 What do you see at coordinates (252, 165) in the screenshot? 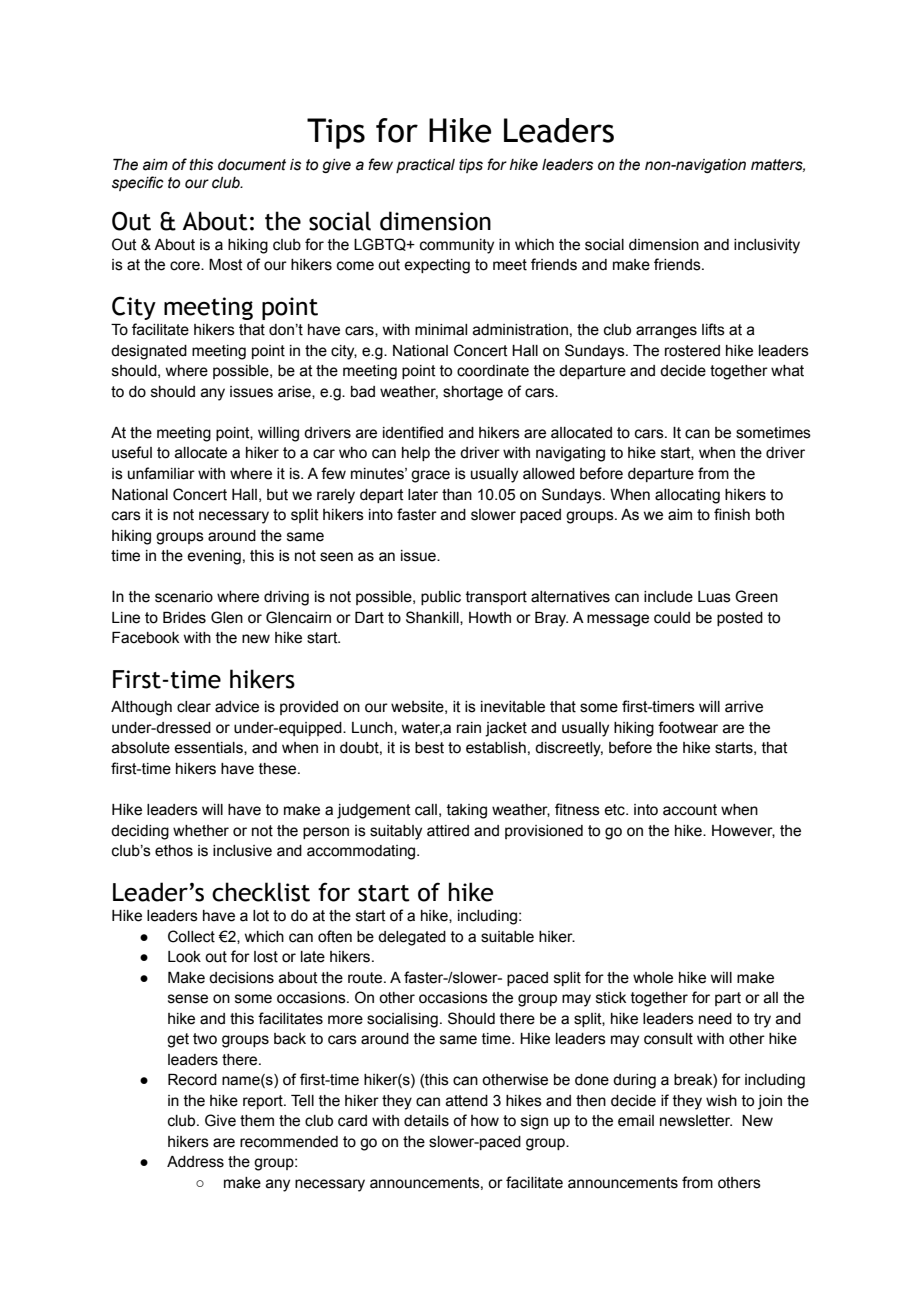
I see `document` at bounding box center [252, 165].
